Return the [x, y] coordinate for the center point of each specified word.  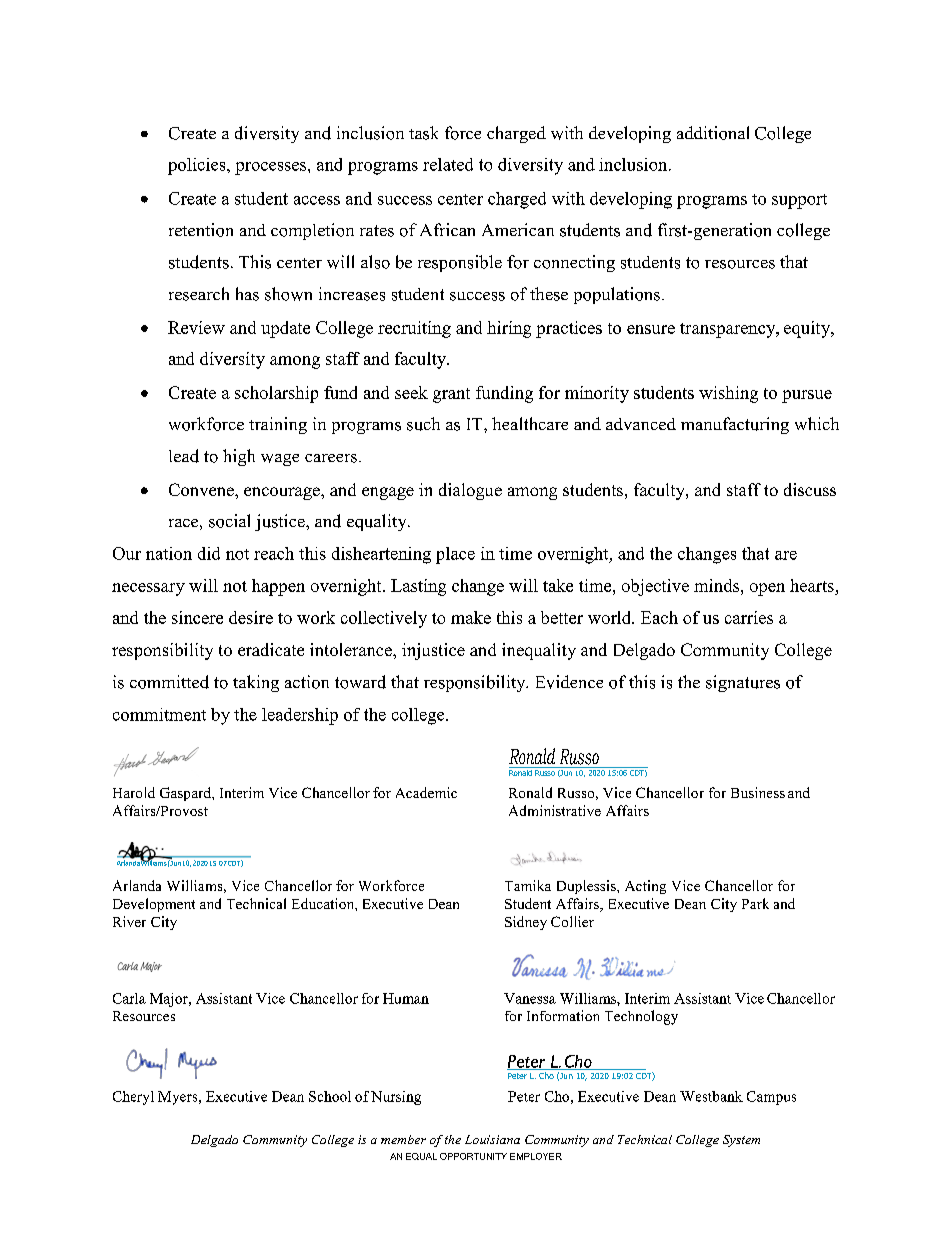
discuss [810, 489]
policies [198, 166]
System [741, 1141]
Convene [202, 489]
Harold [134, 792]
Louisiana [492, 1139]
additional [713, 133]
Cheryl [133, 1098]
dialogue [470, 491]
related [448, 164]
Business [758, 792]
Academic [426, 792]
